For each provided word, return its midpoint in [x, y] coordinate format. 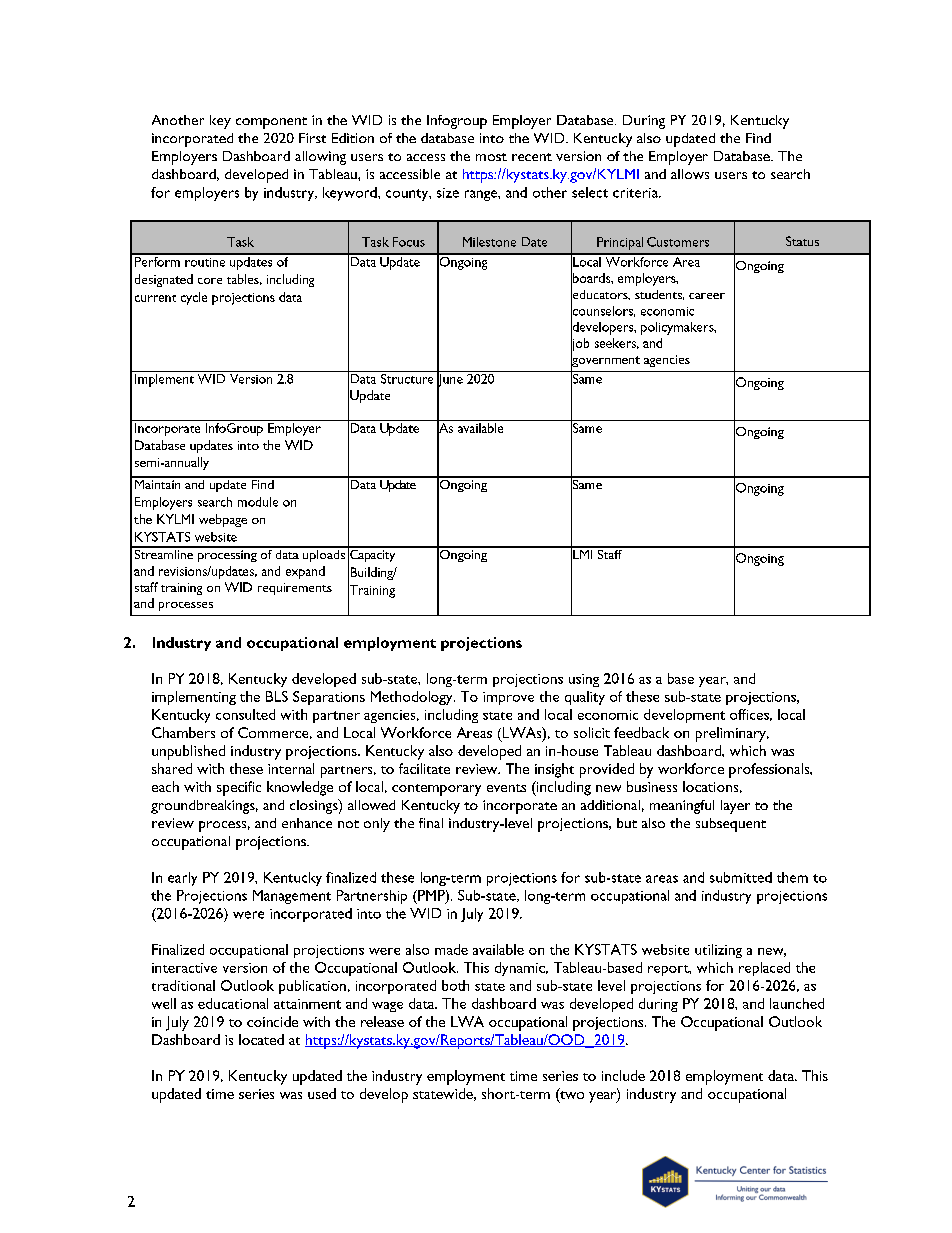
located [261, 1039]
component [271, 123]
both [455, 985]
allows [690, 174]
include [623, 1075]
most [491, 157]
